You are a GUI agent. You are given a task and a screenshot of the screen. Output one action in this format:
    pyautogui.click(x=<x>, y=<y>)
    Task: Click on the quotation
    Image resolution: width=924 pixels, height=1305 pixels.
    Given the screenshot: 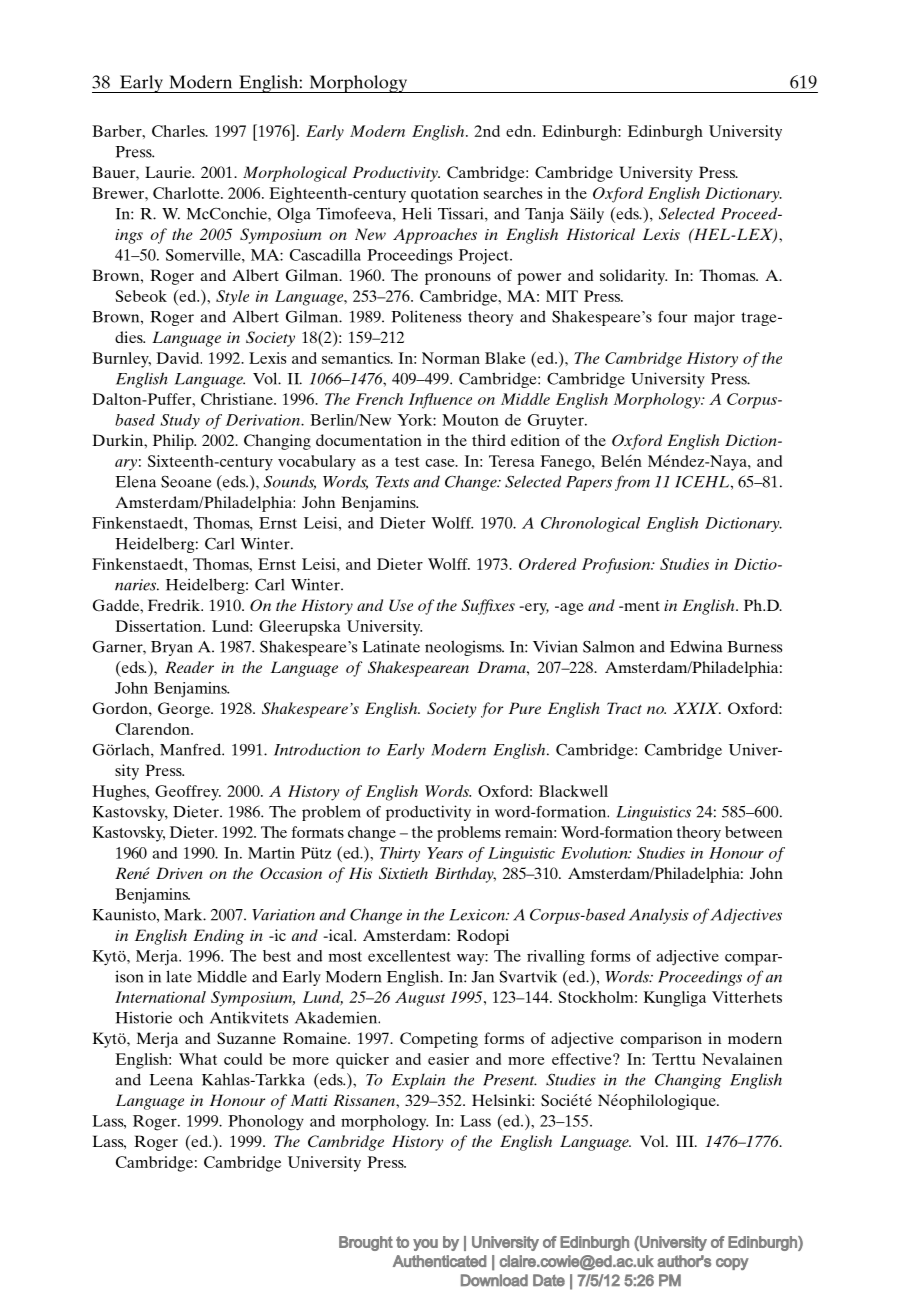 What is the action you would take?
    pyautogui.click(x=445, y=195)
